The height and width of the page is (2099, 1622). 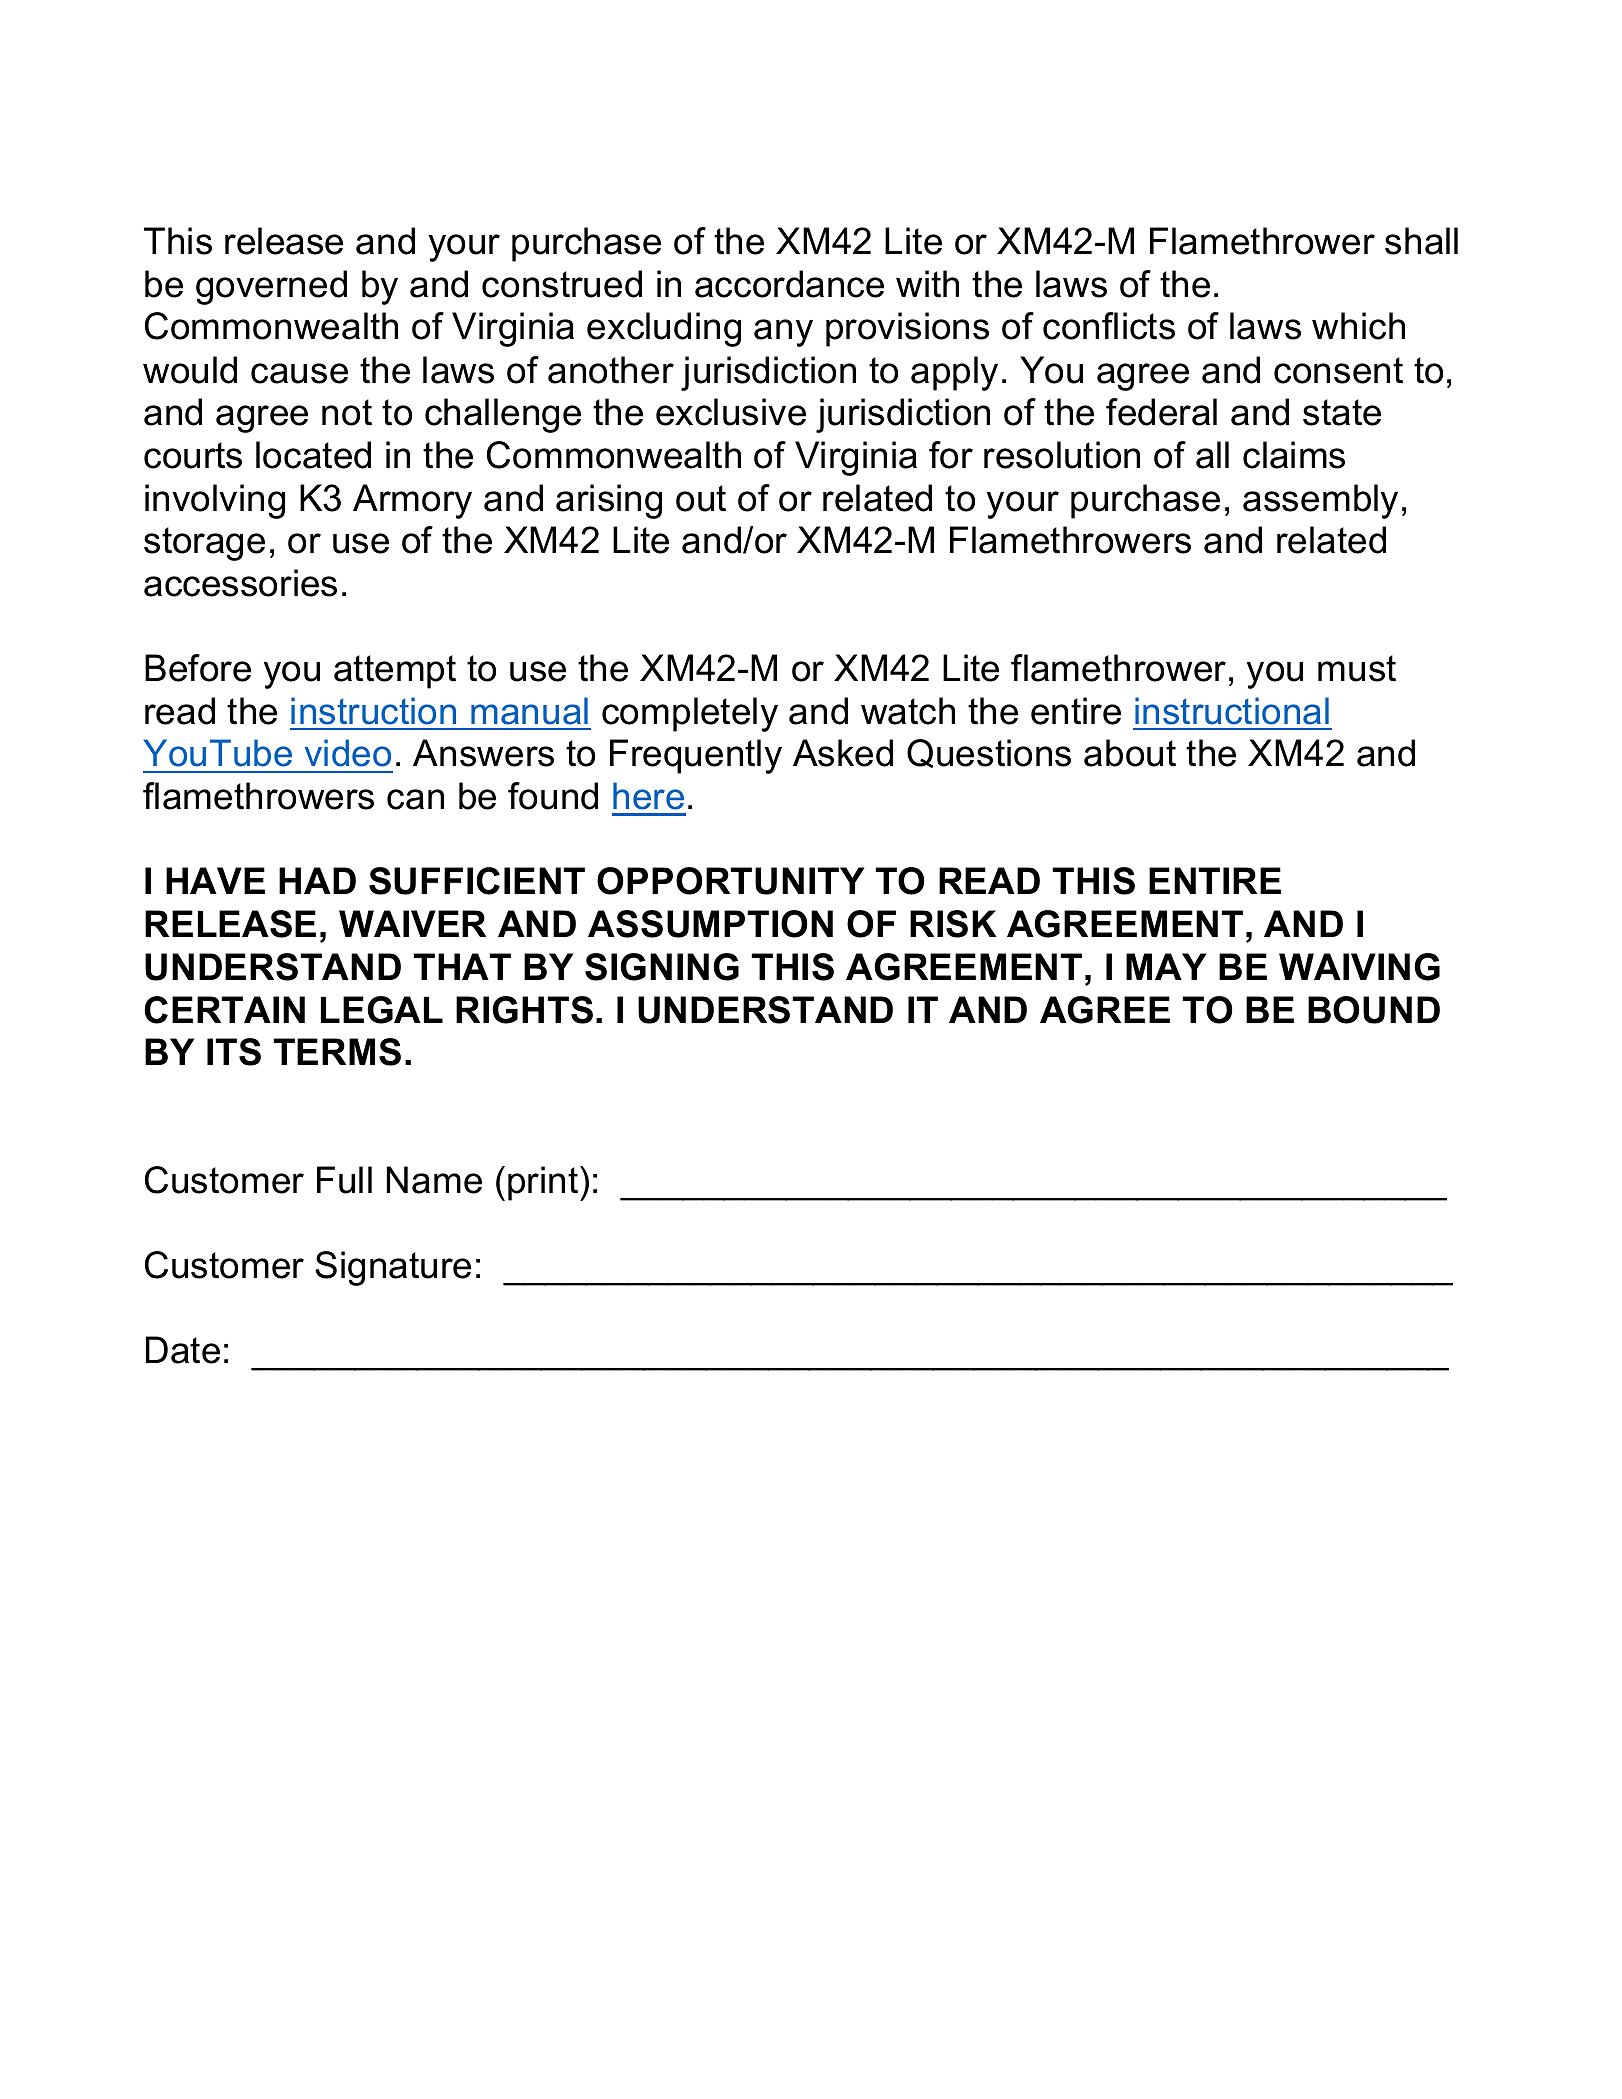 I want to click on BOUND, so click(x=1374, y=1010).
